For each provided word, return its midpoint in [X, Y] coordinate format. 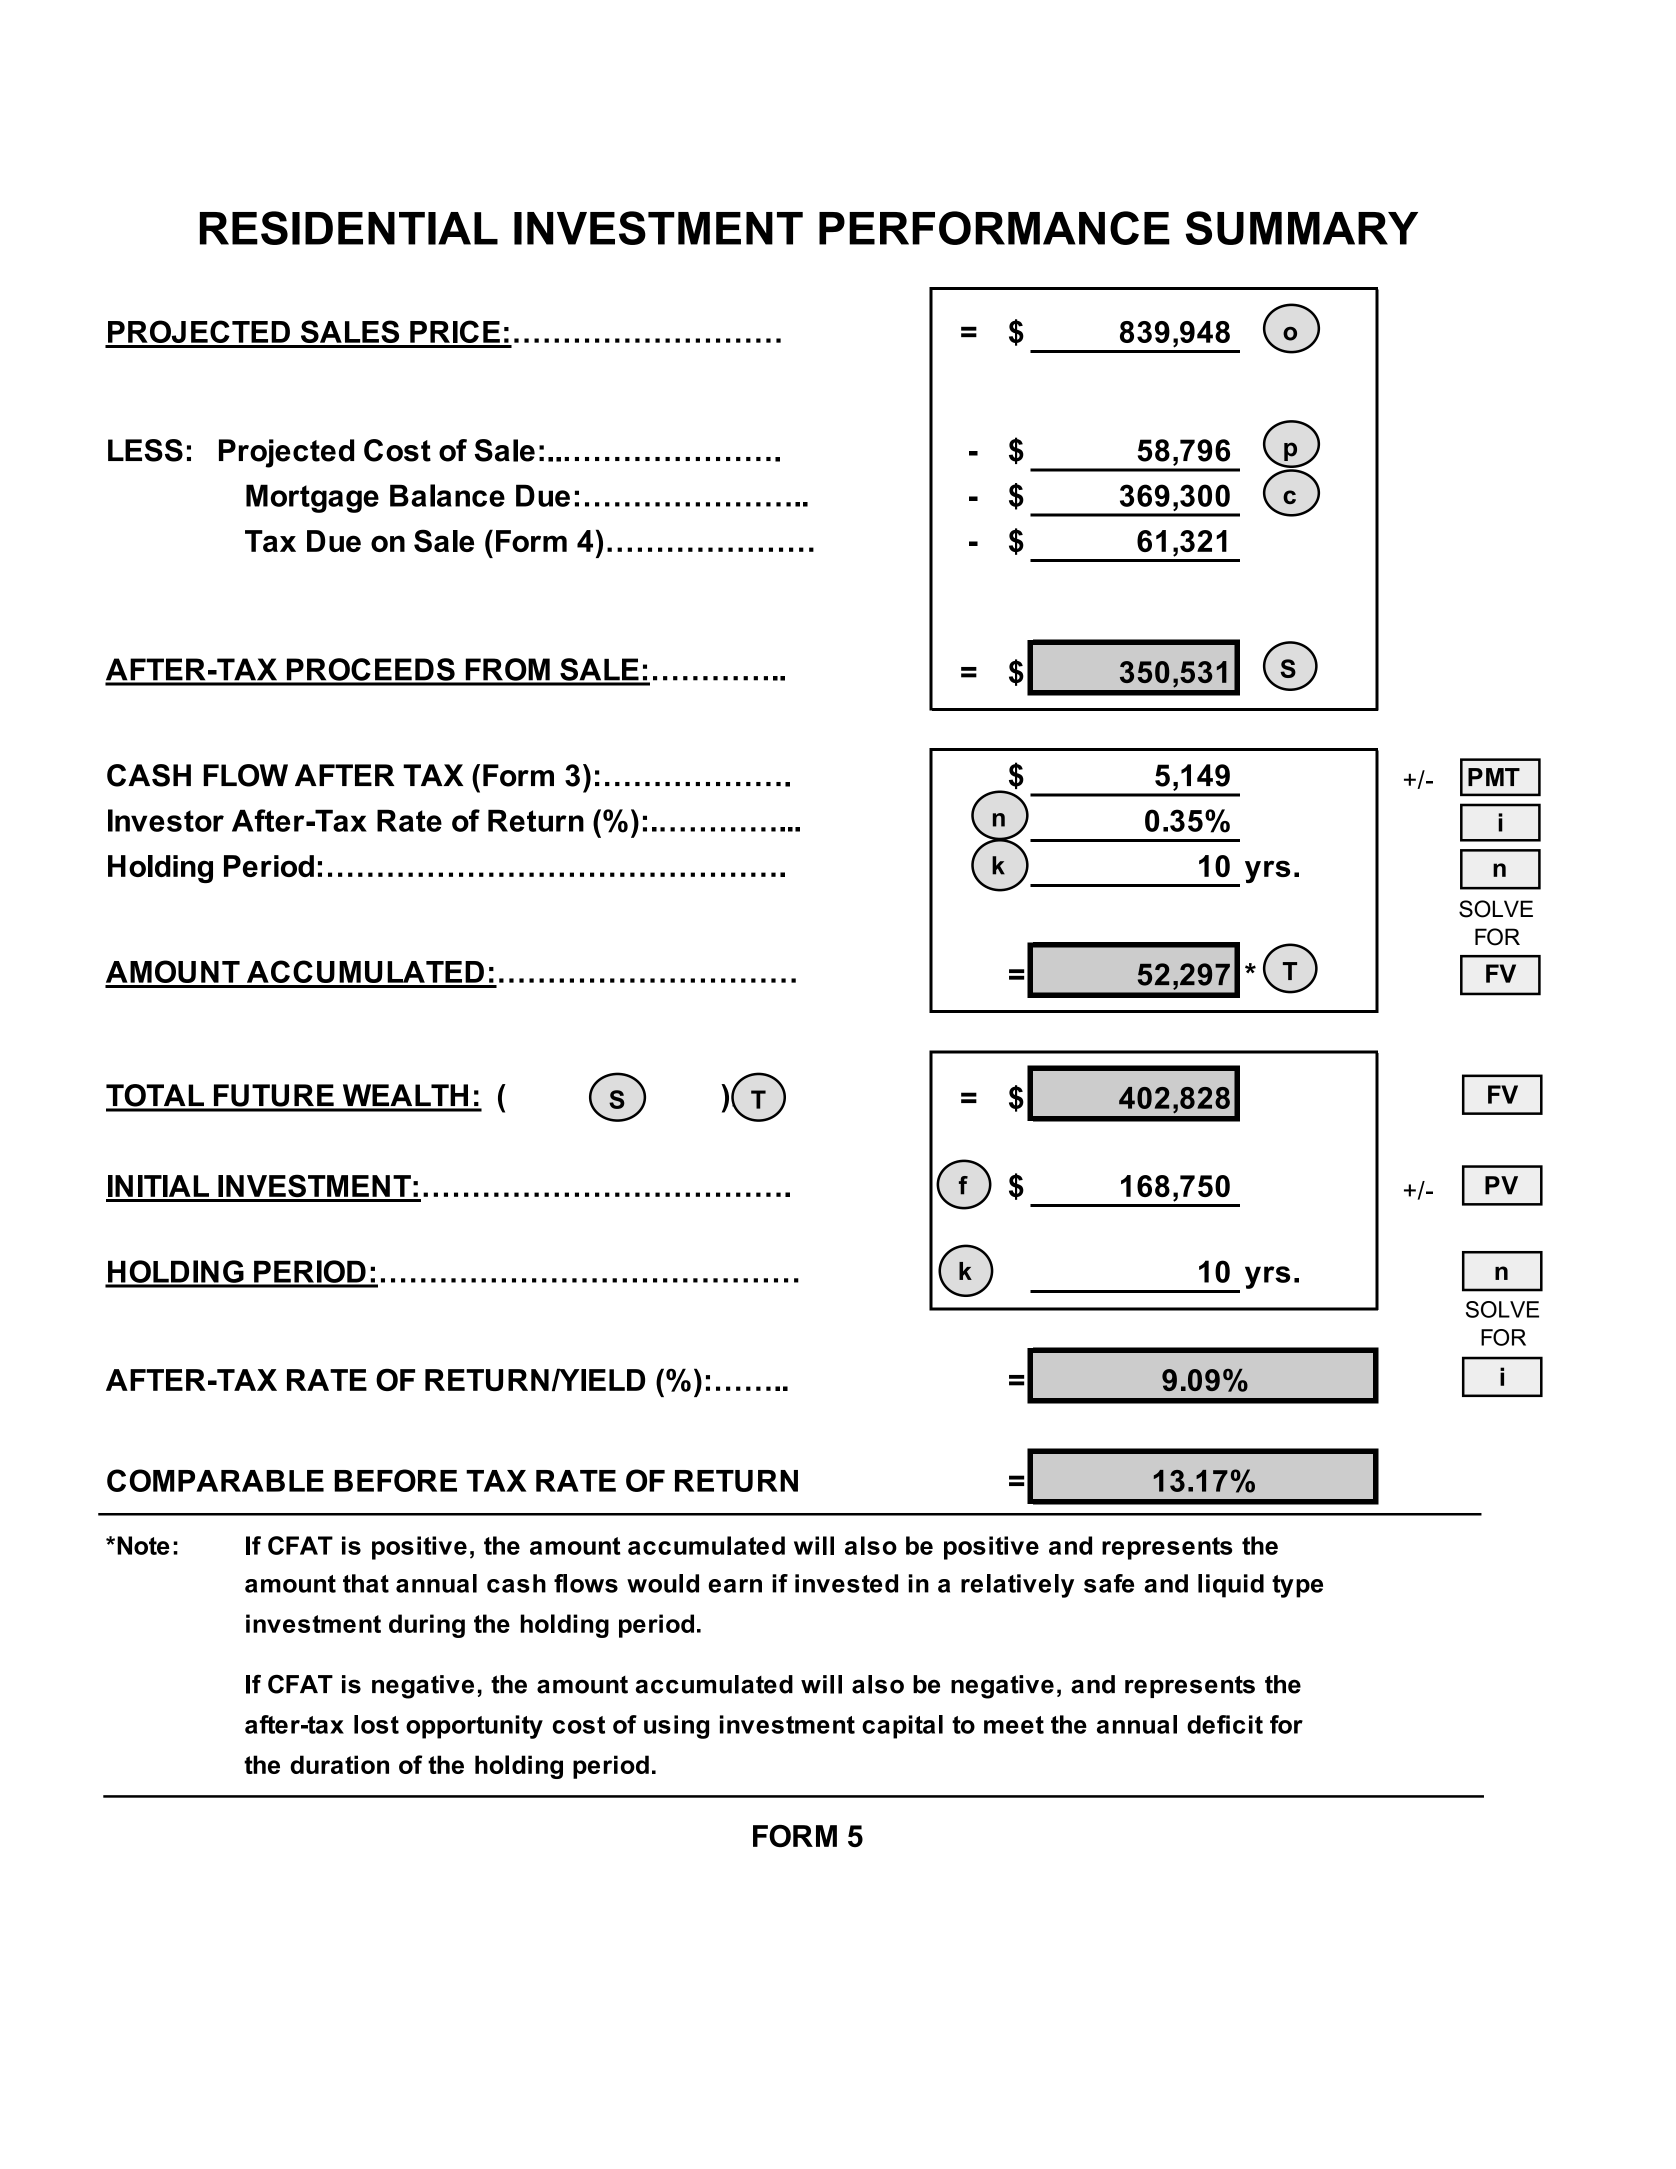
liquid [1231, 1586]
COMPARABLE [215, 1480]
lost [376, 1724]
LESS [145, 450]
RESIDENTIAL [349, 228]
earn [735, 1586]
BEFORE [395, 1480]
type [1297, 1586]
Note [143, 1545]
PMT [1494, 777]
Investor [166, 820]
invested [846, 1583]
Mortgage [312, 498]
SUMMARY [1301, 228]
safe [1109, 1583]
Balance [447, 495]
